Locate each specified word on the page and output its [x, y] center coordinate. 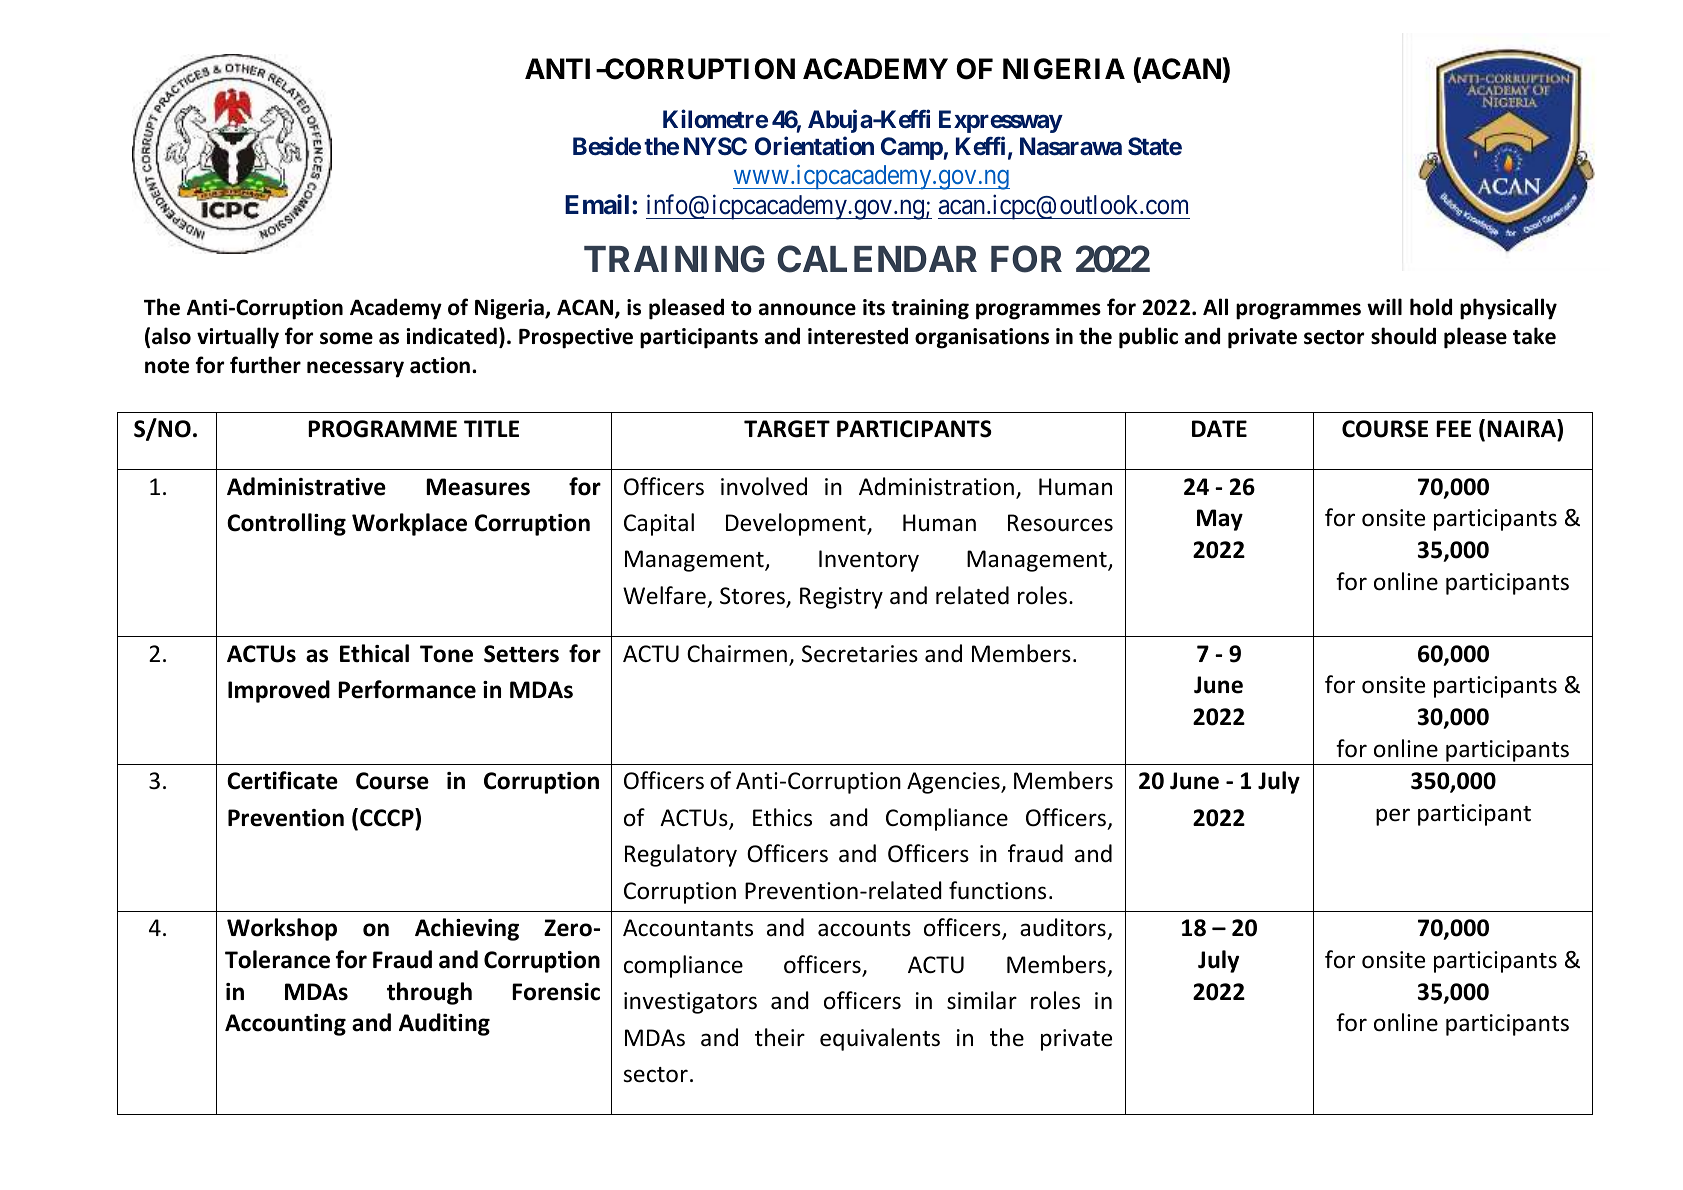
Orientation [814, 146]
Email [599, 204]
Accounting [285, 1025]
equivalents [880, 1039]
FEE [1453, 428]
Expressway [1001, 121]
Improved [279, 691]
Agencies [954, 783]
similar [982, 1000]
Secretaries [860, 654]
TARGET [787, 429]
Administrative [306, 486]
